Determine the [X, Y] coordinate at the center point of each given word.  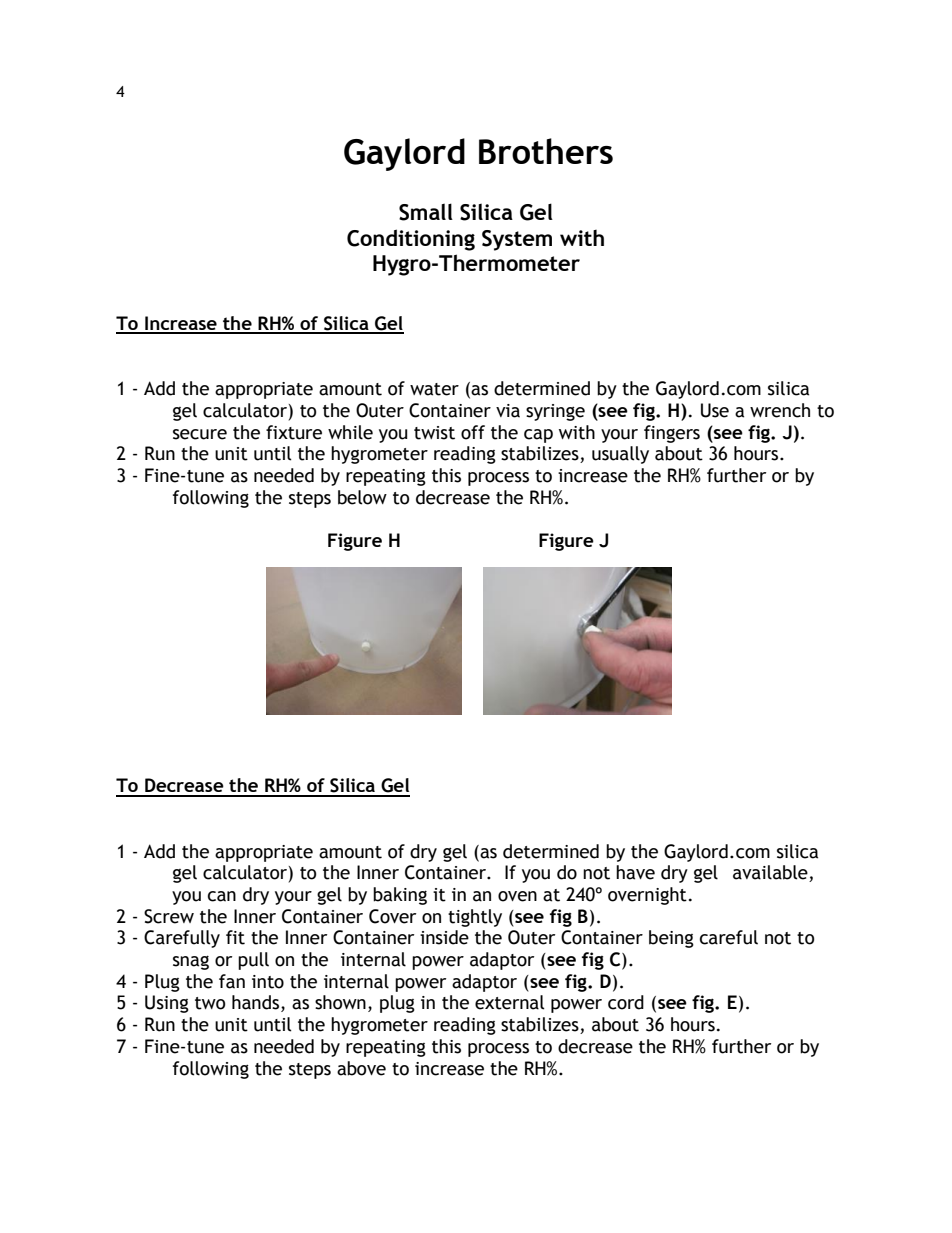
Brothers [546, 151]
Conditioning [411, 240]
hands [257, 1003]
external [510, 1002]
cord [626, 1002]
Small [426, 212]
